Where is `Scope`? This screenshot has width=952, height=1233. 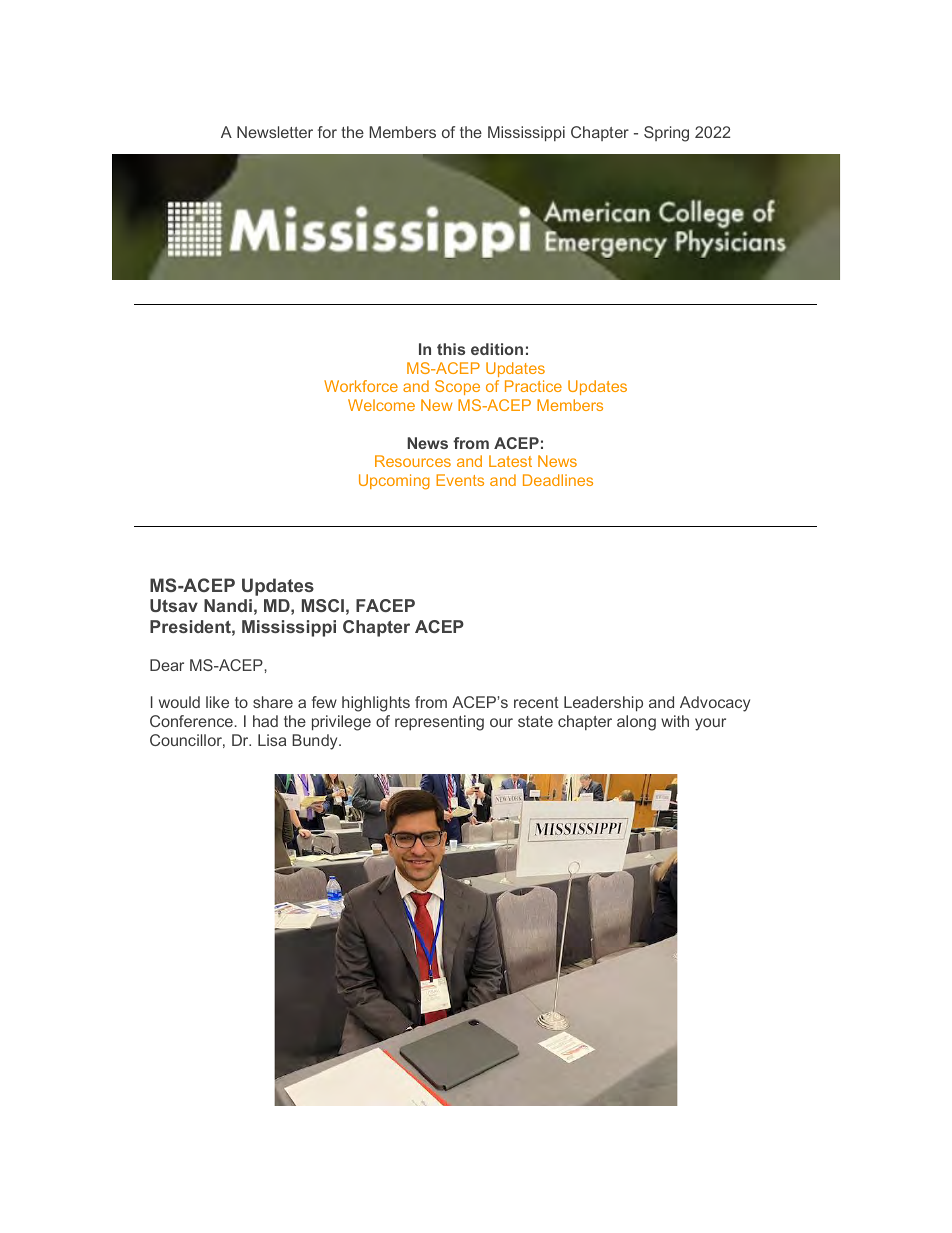 Scope is located at coordinates (457, 387).
